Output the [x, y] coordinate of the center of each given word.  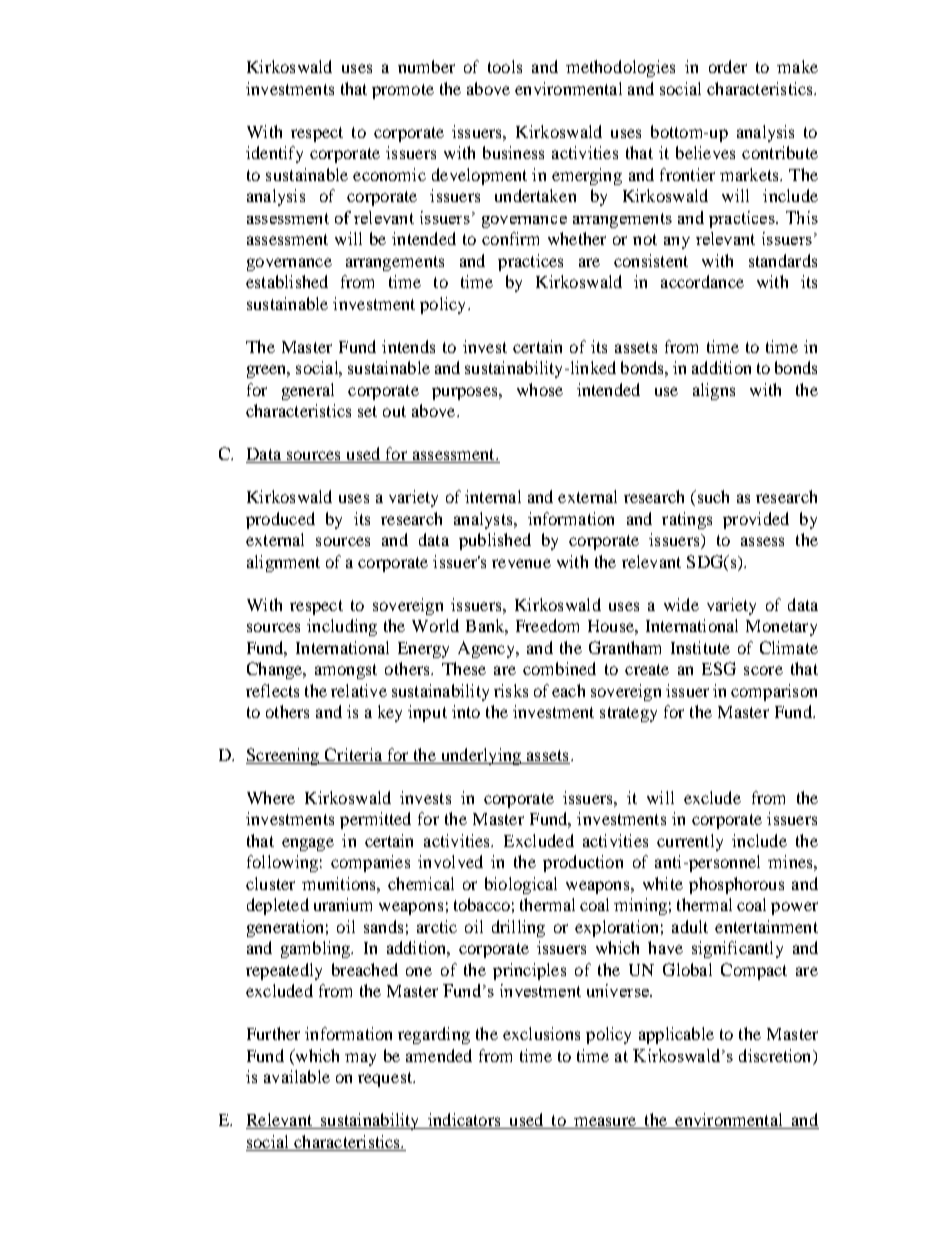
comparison [774, 692]
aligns [714, 391]
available [297, 1076]
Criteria [353, 756]
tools [505, 66]
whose [540, 389]
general [308, 391]
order [728, 66]
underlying [480, 756]
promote [403, 91]
